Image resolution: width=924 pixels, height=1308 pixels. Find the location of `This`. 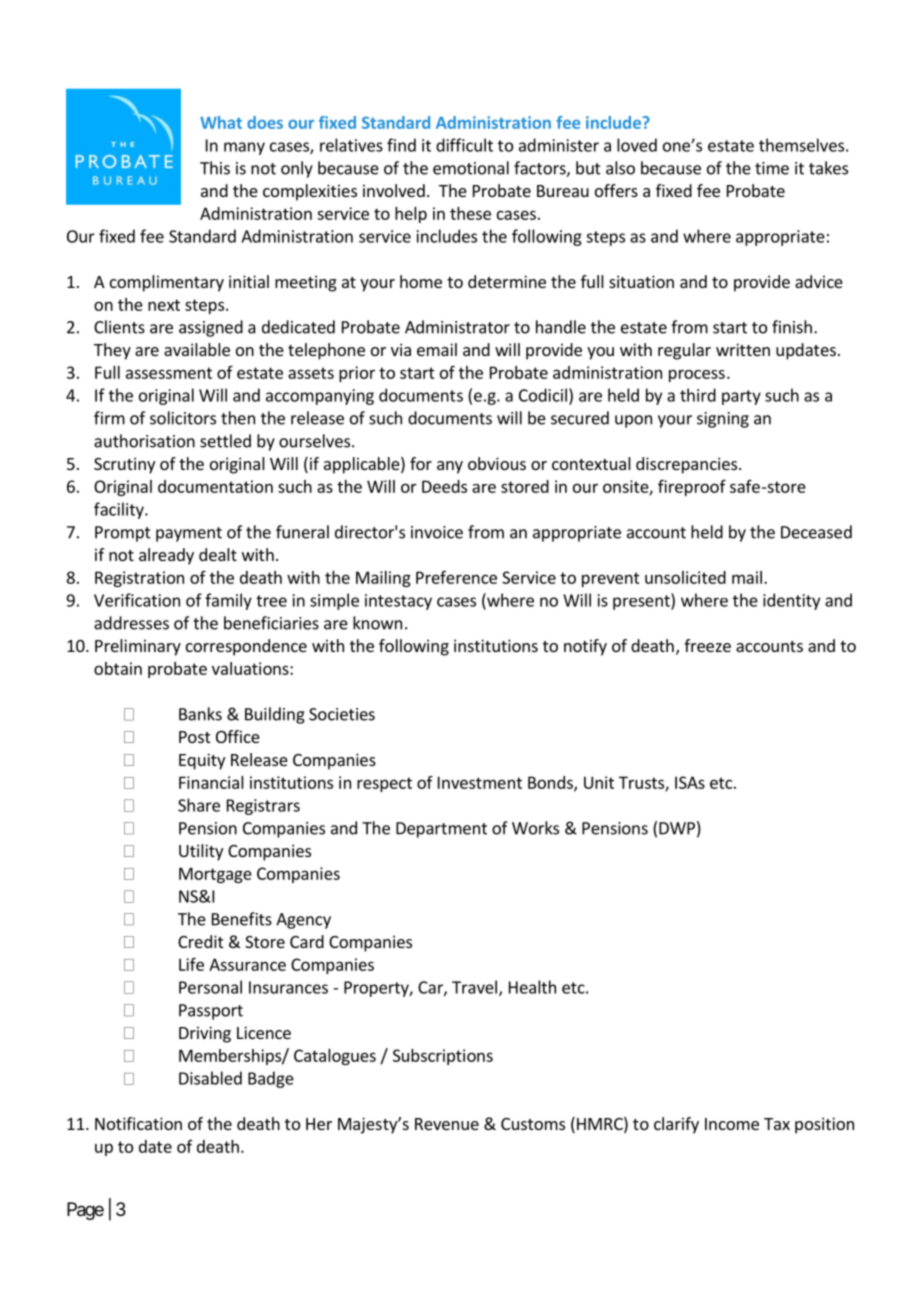

This is located at coordinates (215, 168).
